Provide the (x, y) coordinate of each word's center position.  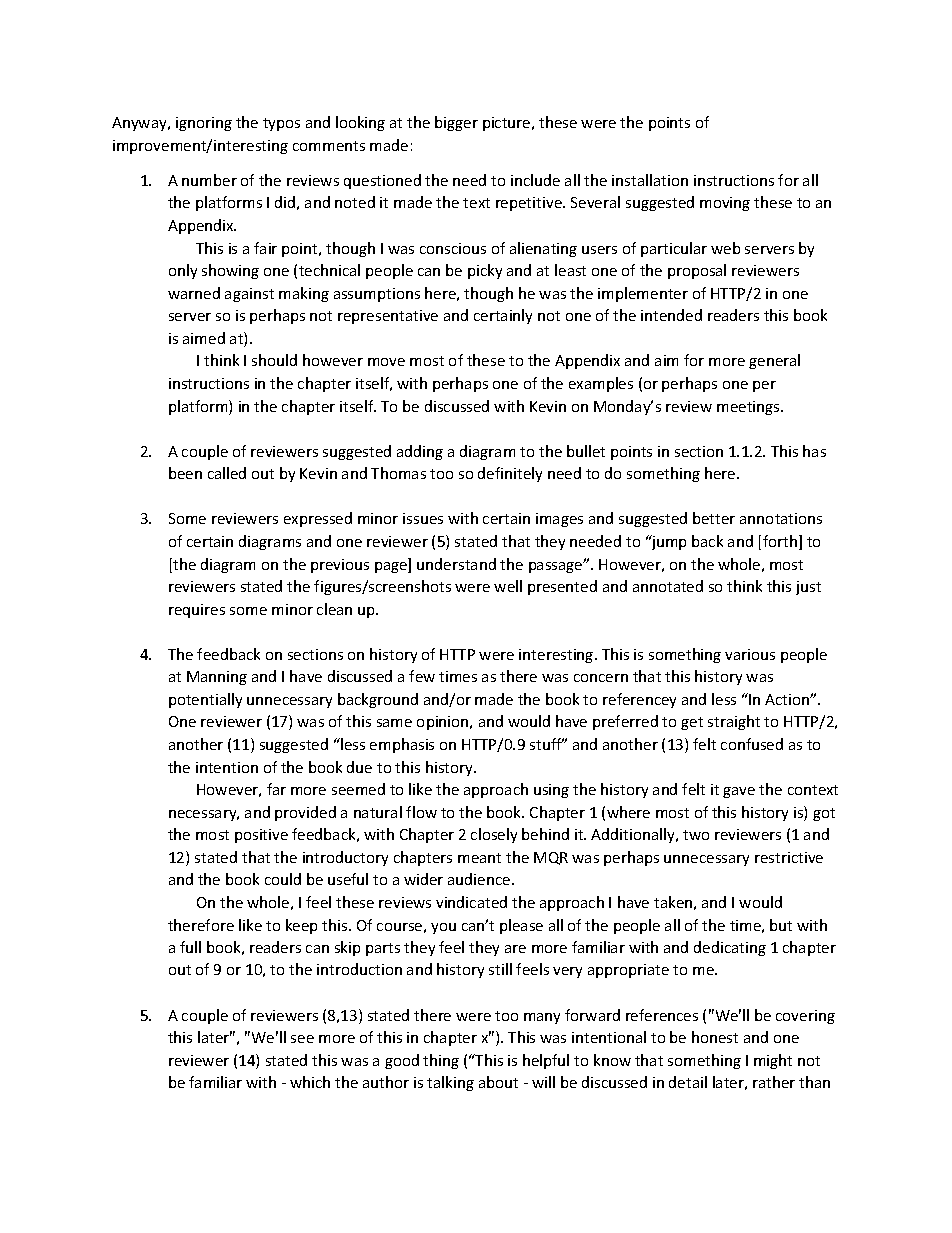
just (808, 588)
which (310, 1082)
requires (197, 611)
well (508, 586)
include (535, 180)
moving (725, 204)
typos (281, 124)
